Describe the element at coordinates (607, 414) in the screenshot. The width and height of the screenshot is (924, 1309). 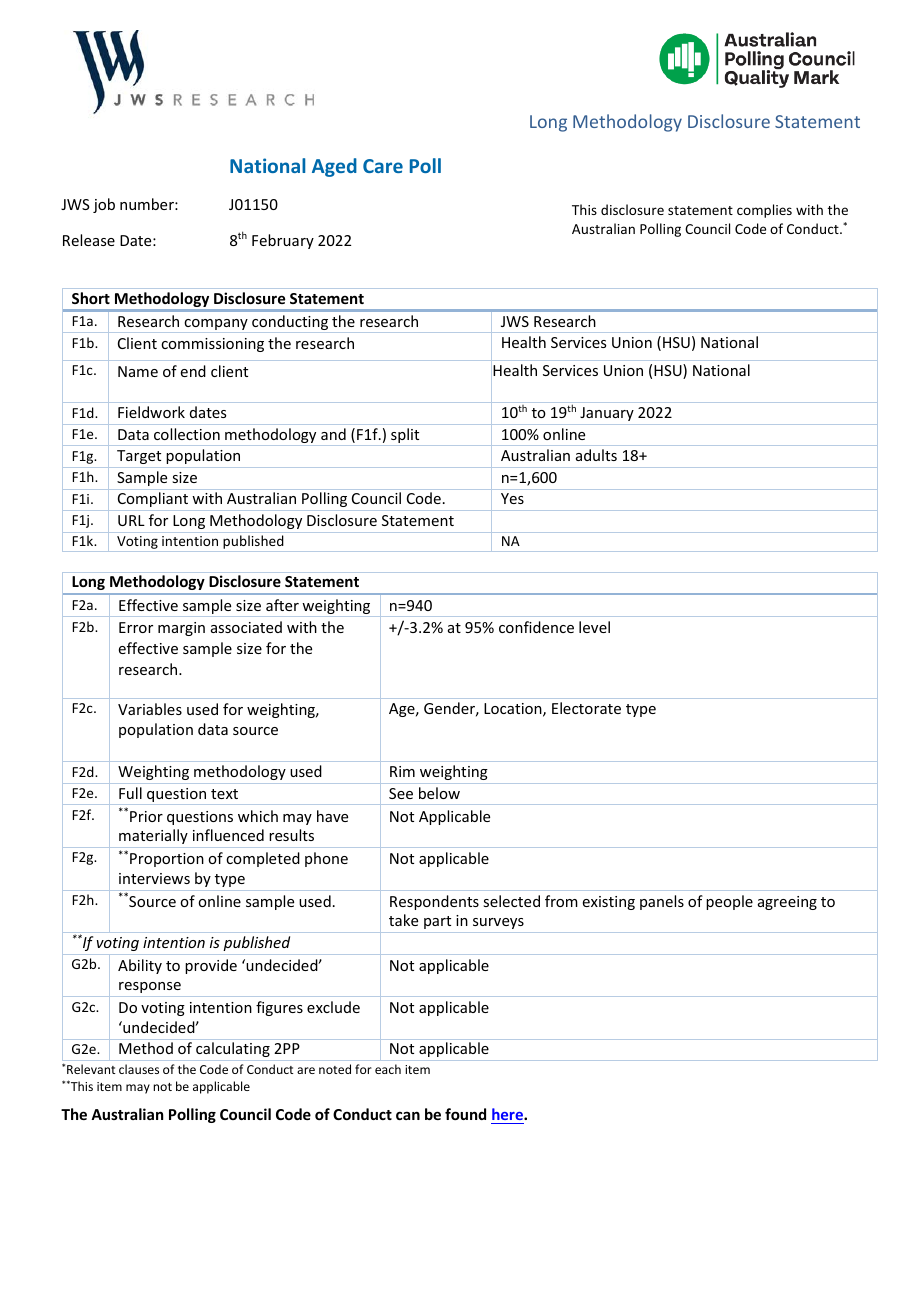
I see `January` at that location.
